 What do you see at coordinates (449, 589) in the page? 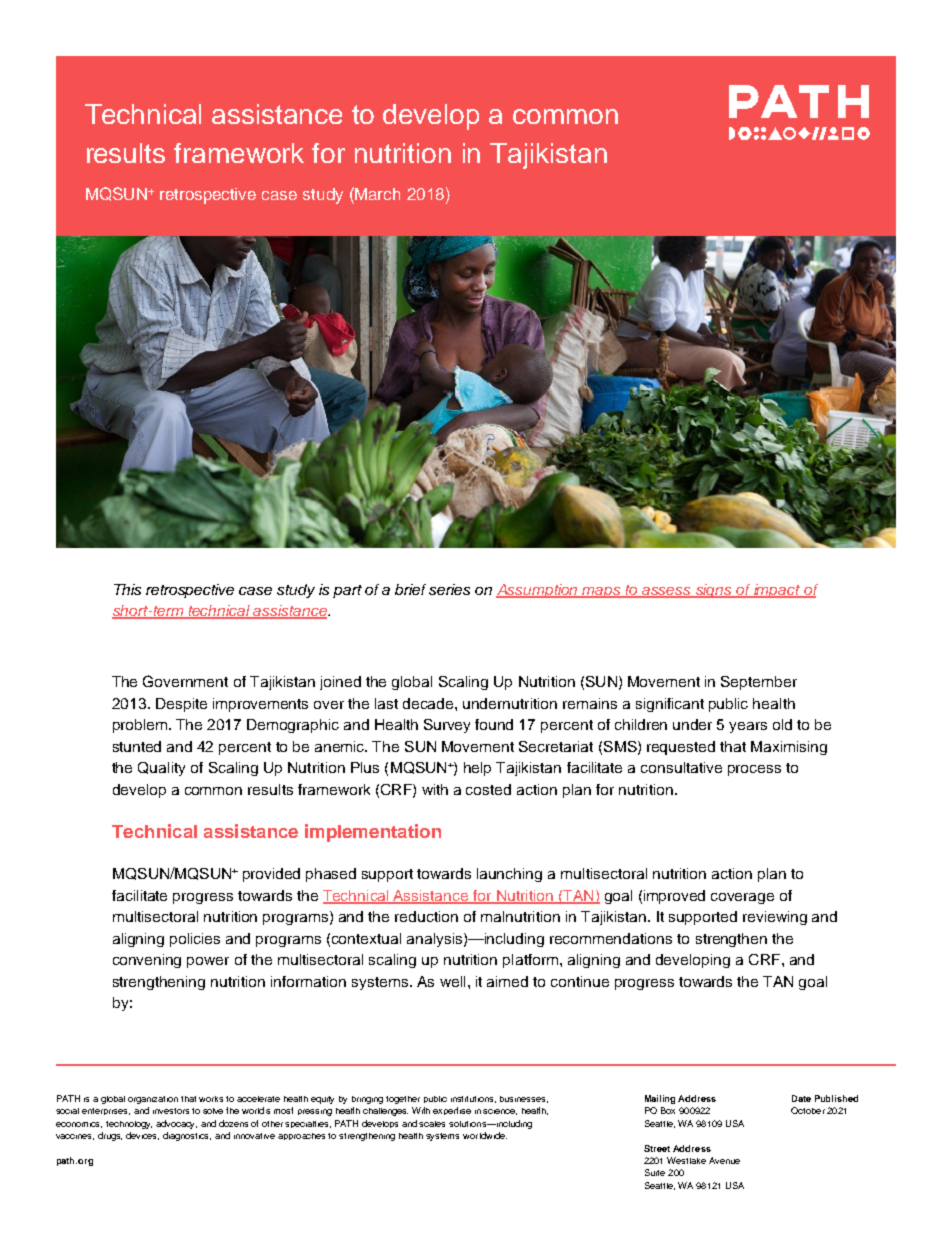
I see `series` at bounding box center [449, 589].
